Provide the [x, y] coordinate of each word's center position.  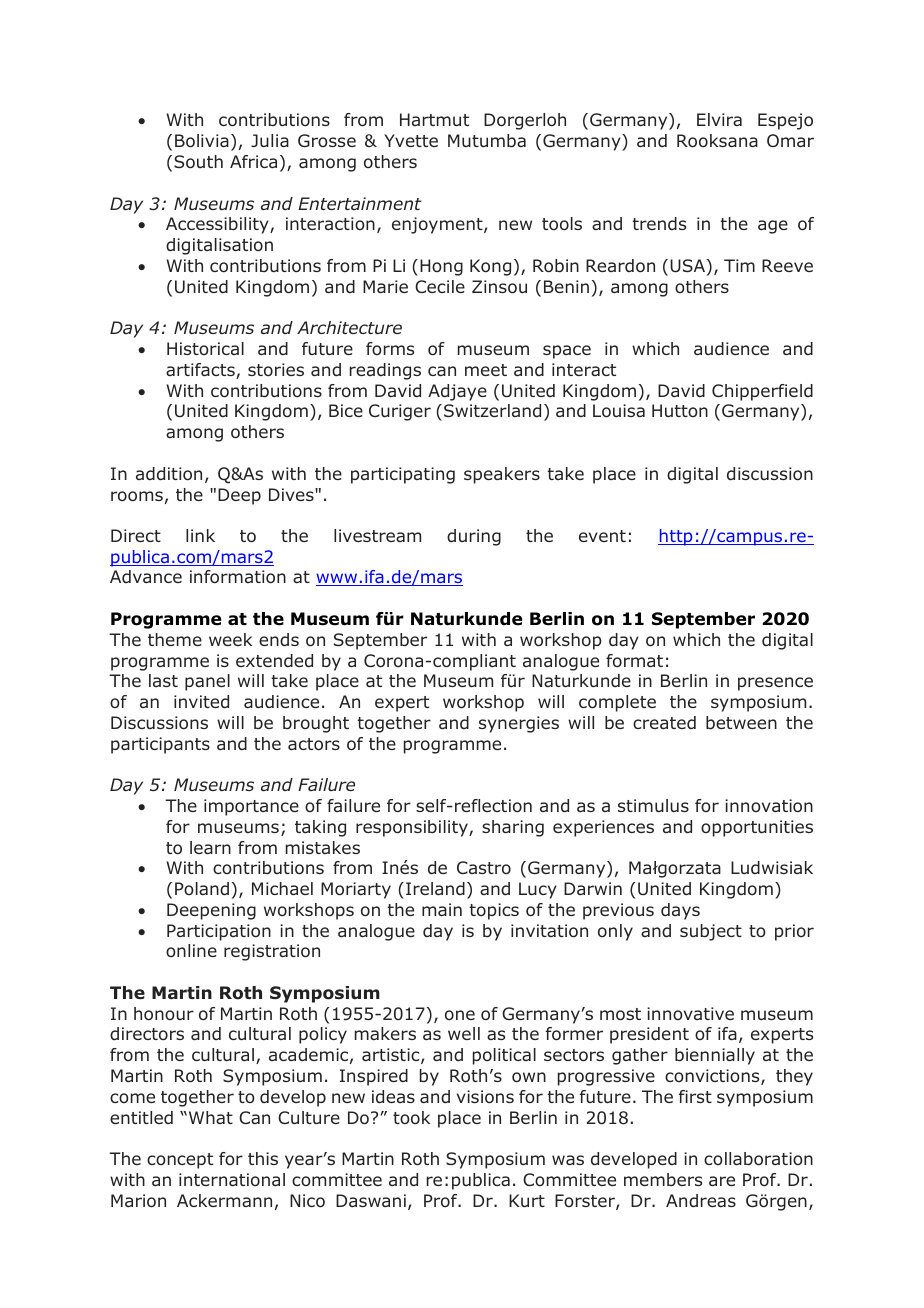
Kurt [527, 1201]
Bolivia [202, 141]
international [232, 1180]
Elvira [719, 119]
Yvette [411, 140]
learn [210, 847]
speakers [502, 475]
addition [169, 474]
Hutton [680, 410]
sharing [513, 828]
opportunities [757, 828]
